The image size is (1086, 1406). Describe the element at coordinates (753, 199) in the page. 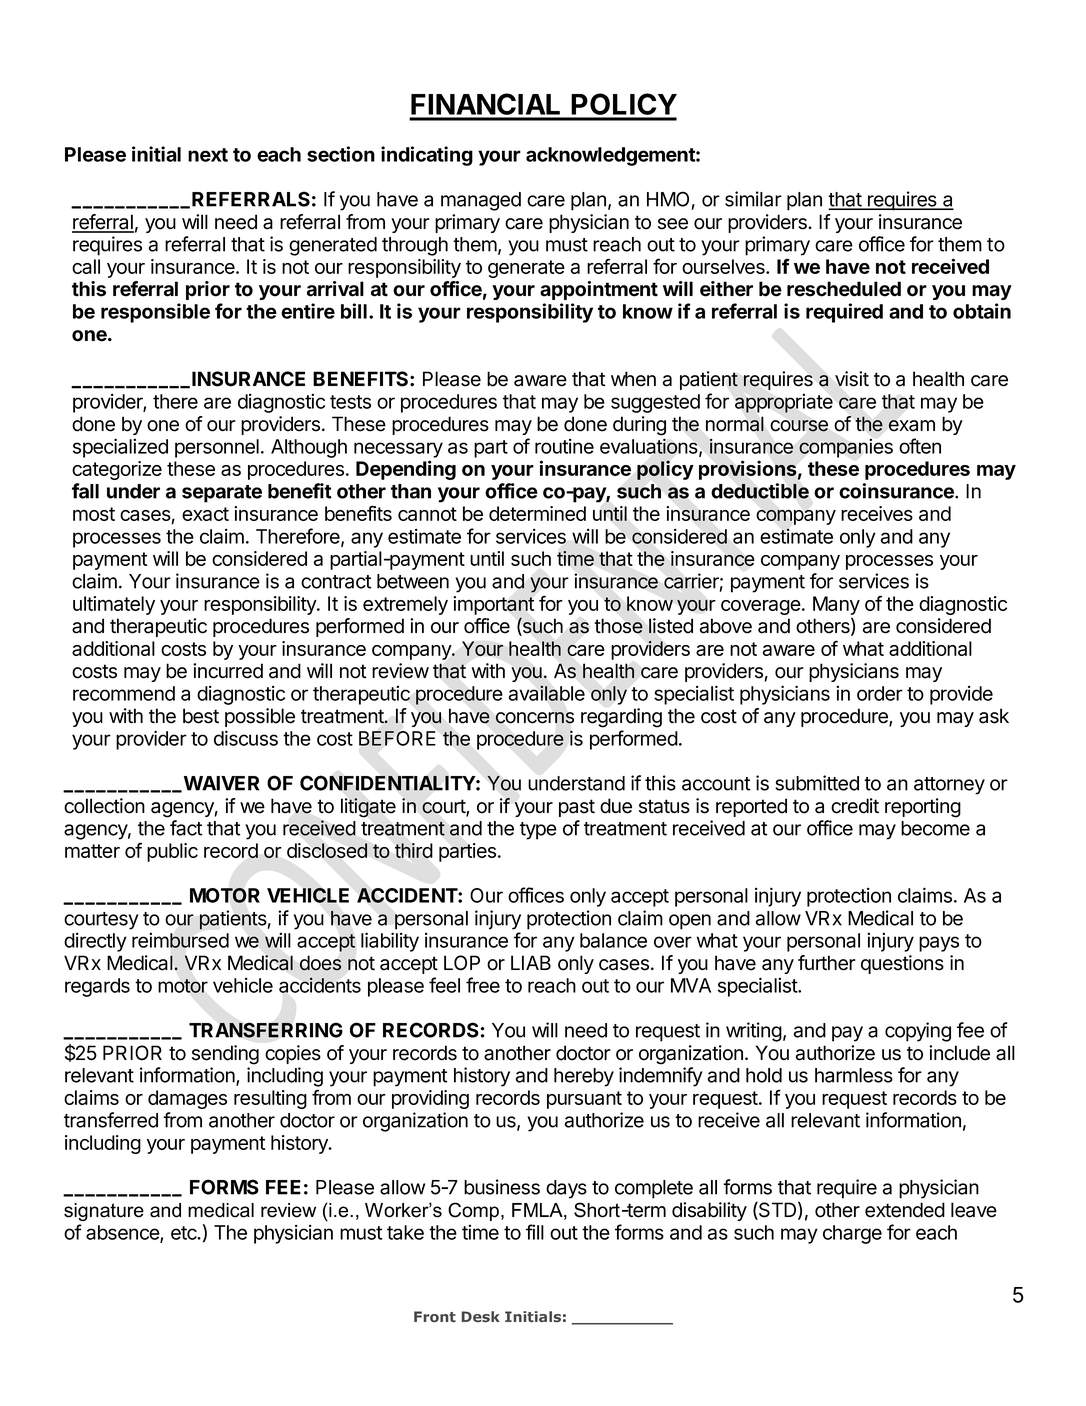

I see `similar` at that location.
